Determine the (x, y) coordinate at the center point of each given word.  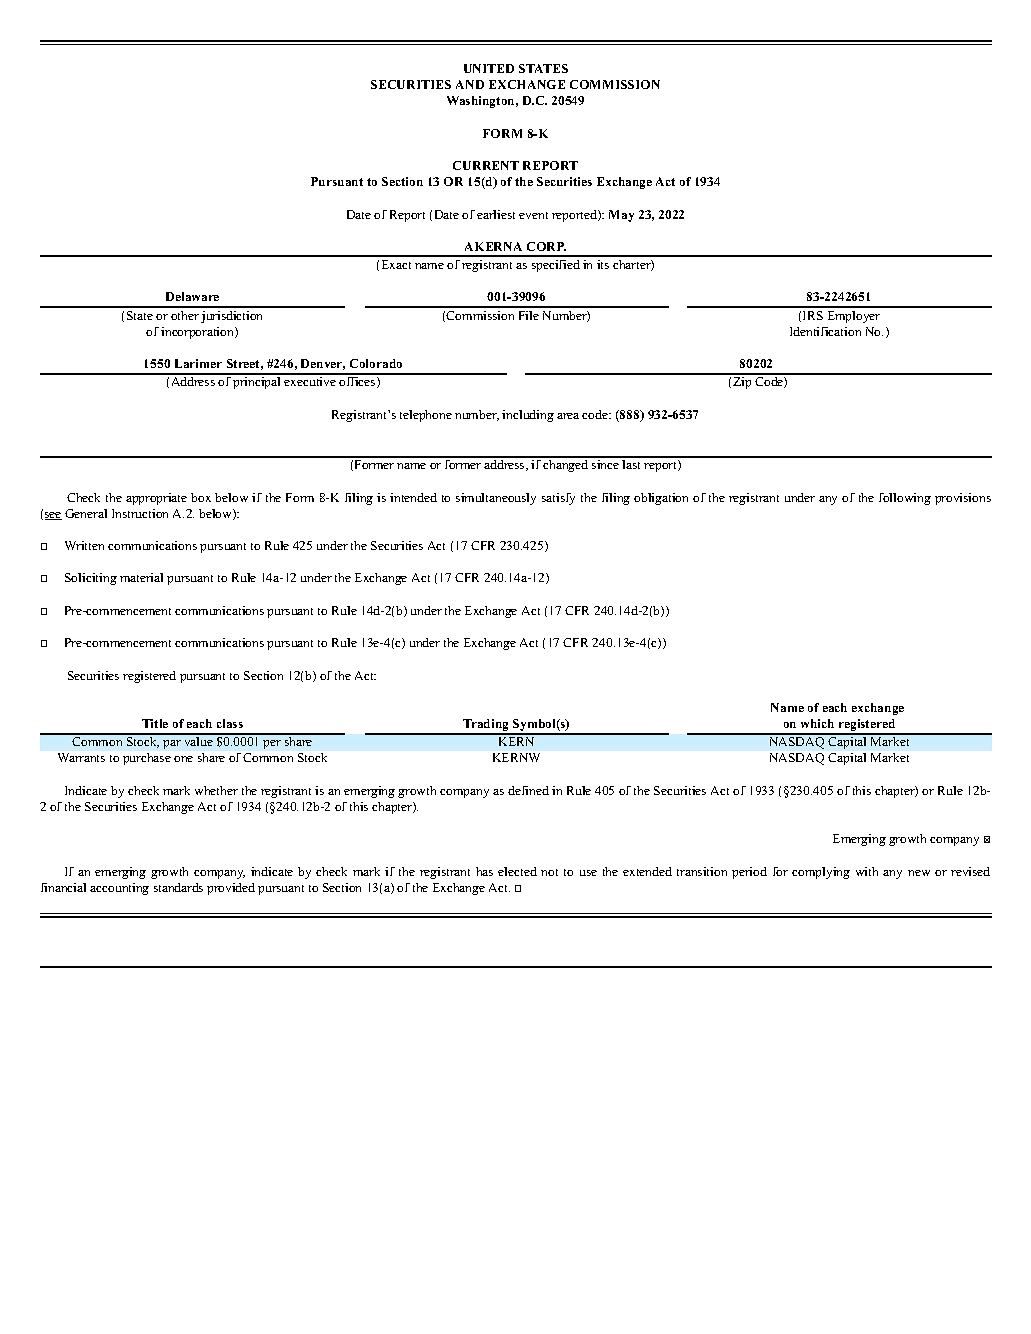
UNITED (489, 68)
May (621, 216)
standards (178, 887)
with (867, 871)
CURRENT (486, 165)
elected (517, 871)
